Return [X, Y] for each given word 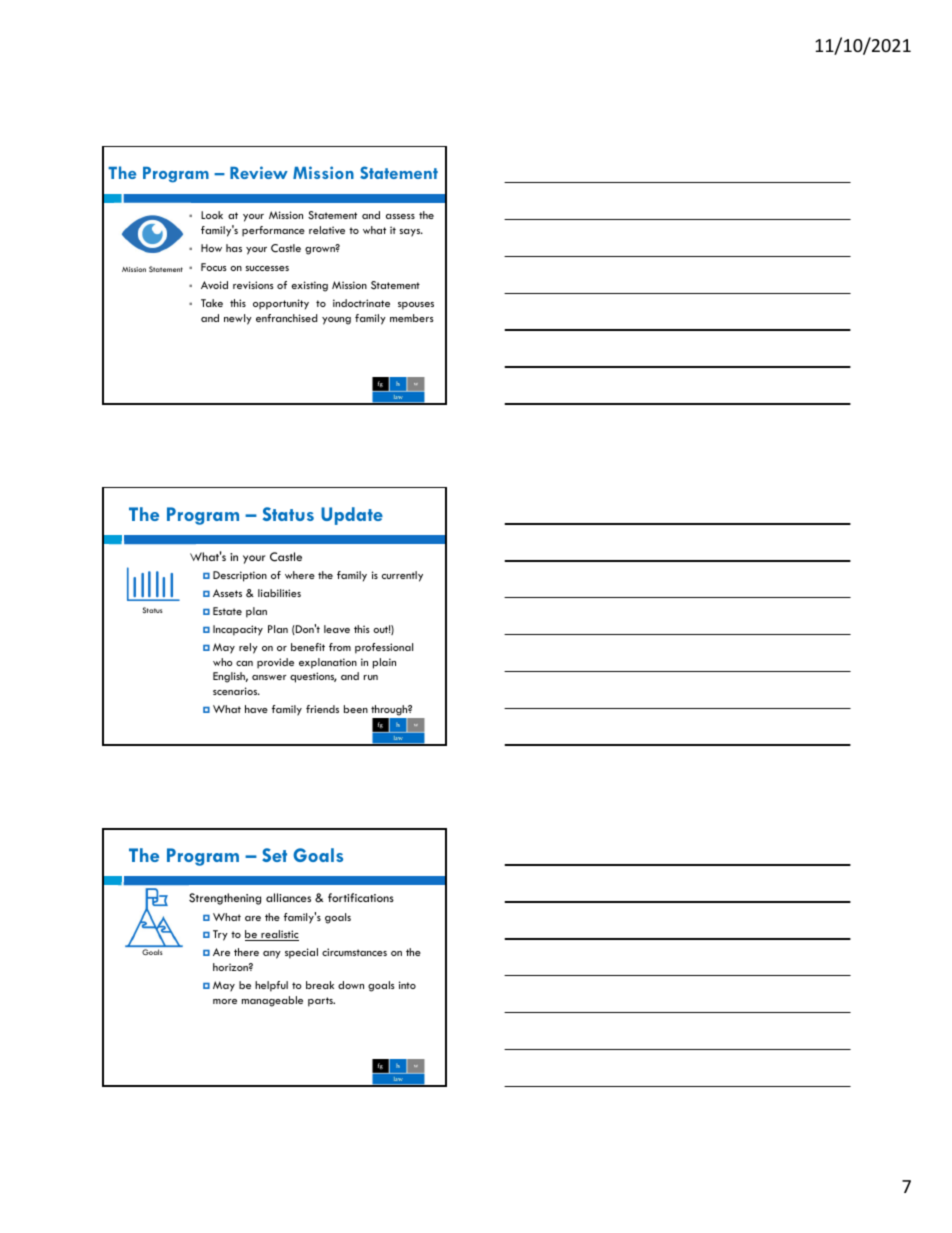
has [234, 248]
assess [400, 216]
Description [240, 576]
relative [327, 230]
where [300, 575]
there [246, 952]
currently [402, 576]
